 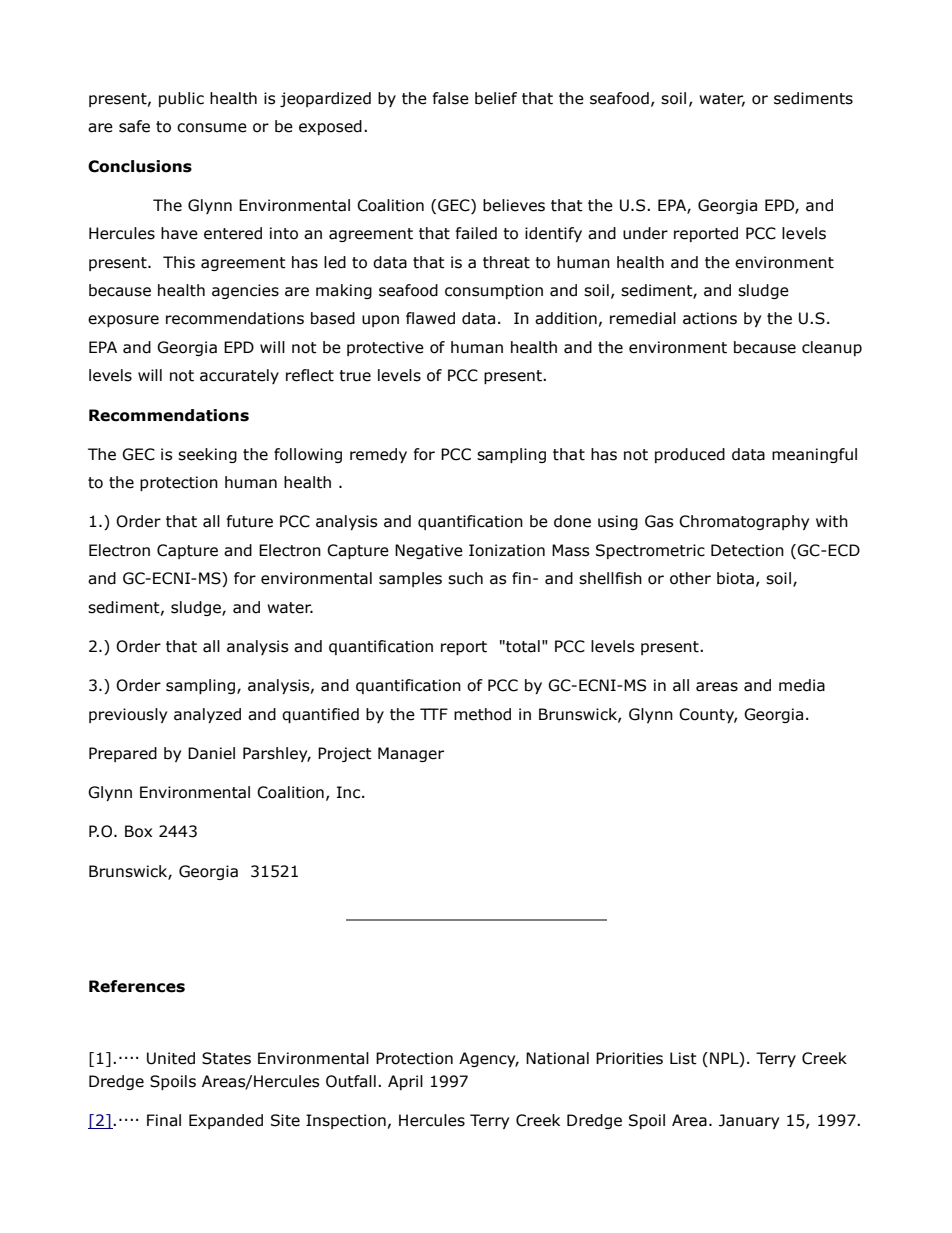 What do you see at coordinates (749, 1121) in the screenshot?
I see `January` at bounding box center [749, 1121].
